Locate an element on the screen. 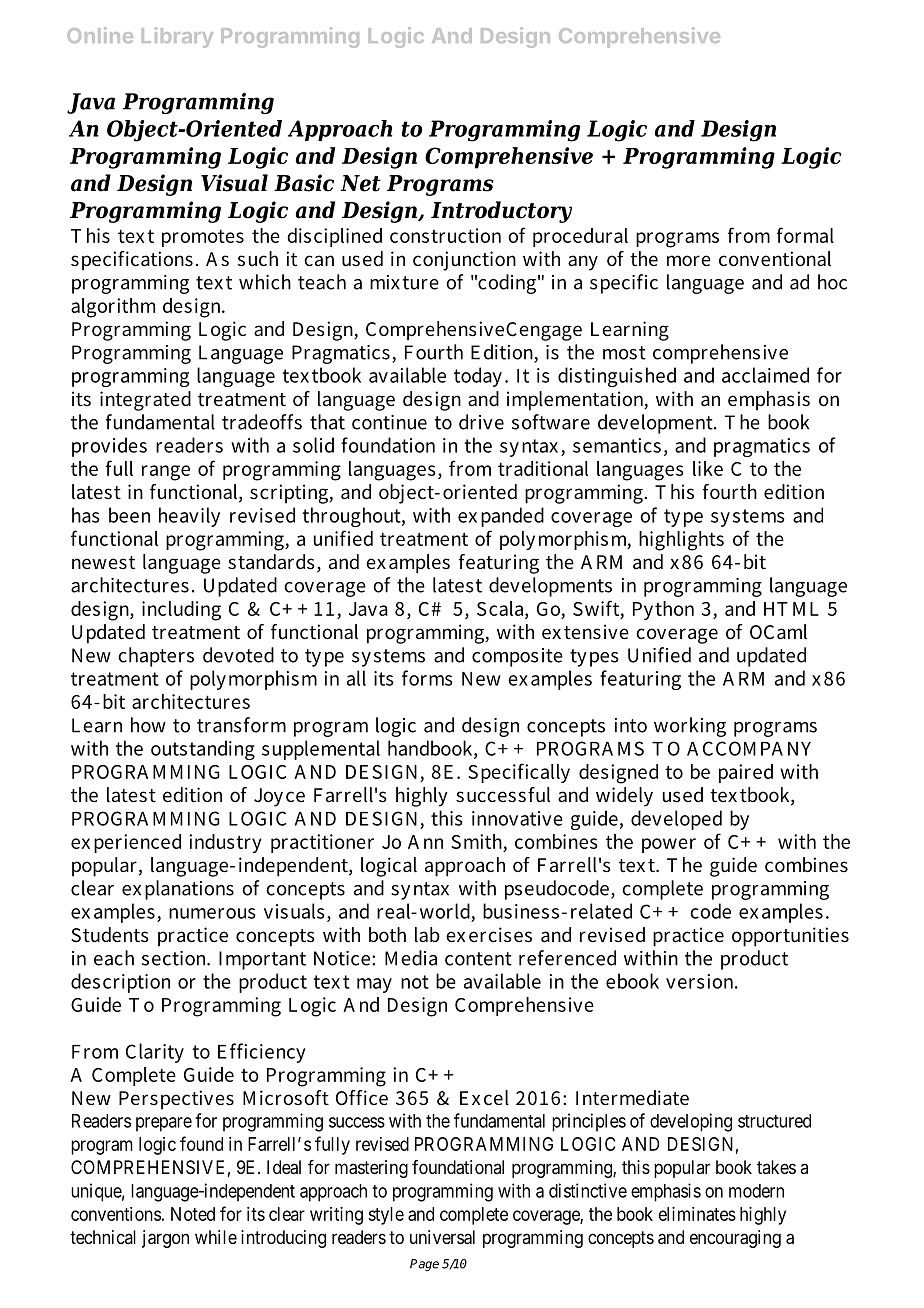 The width and height of the screenshot is (924, 1308). Net is located at coordinates (361, 183).
